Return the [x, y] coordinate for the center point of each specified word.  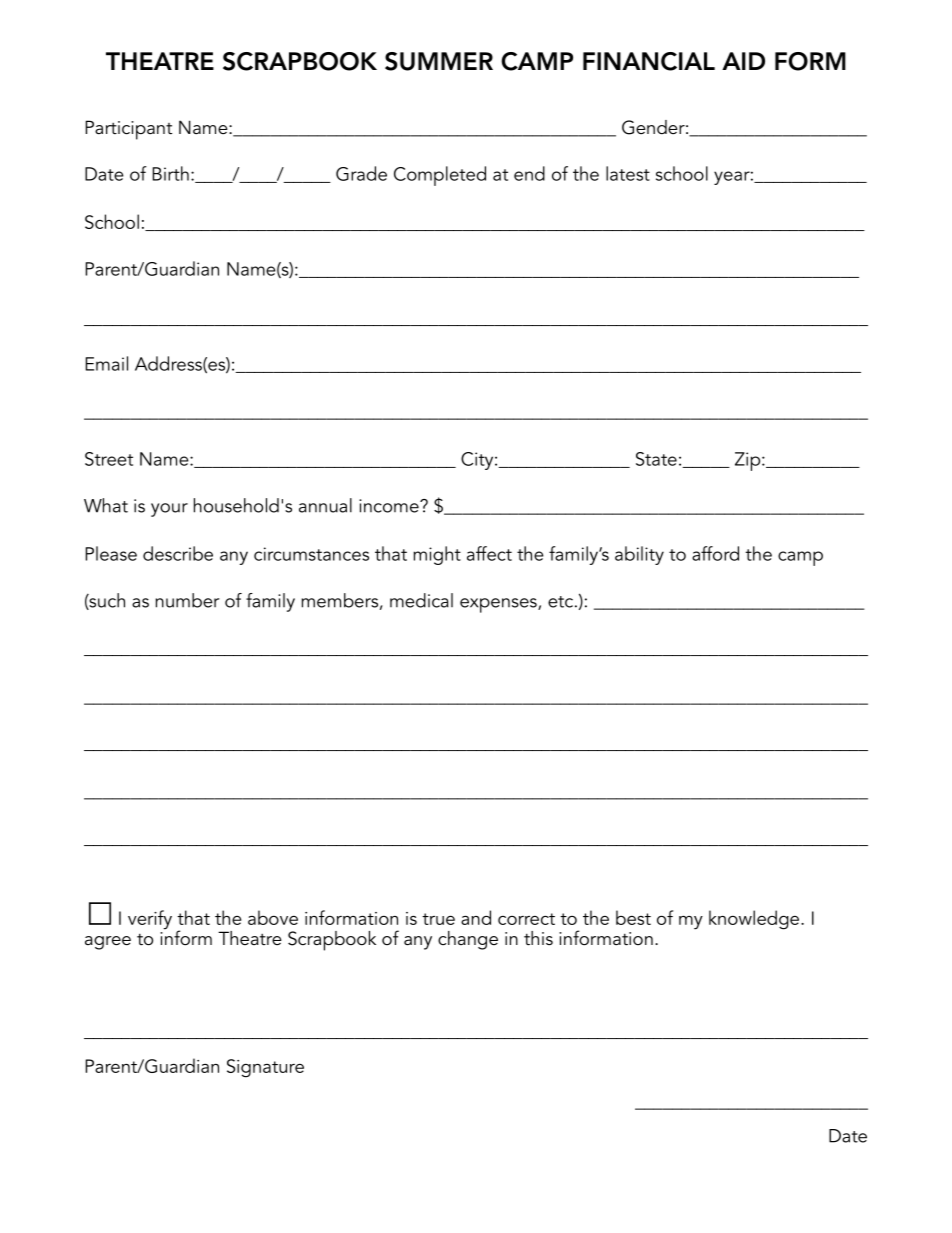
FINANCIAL [649, 61]
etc [560, 602]
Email [106, 363]
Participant [128, 130]
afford [715, 553]
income [390, 506]
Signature [265, 1068]
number [187, 600]
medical [421, 600]
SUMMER [439, 61]
